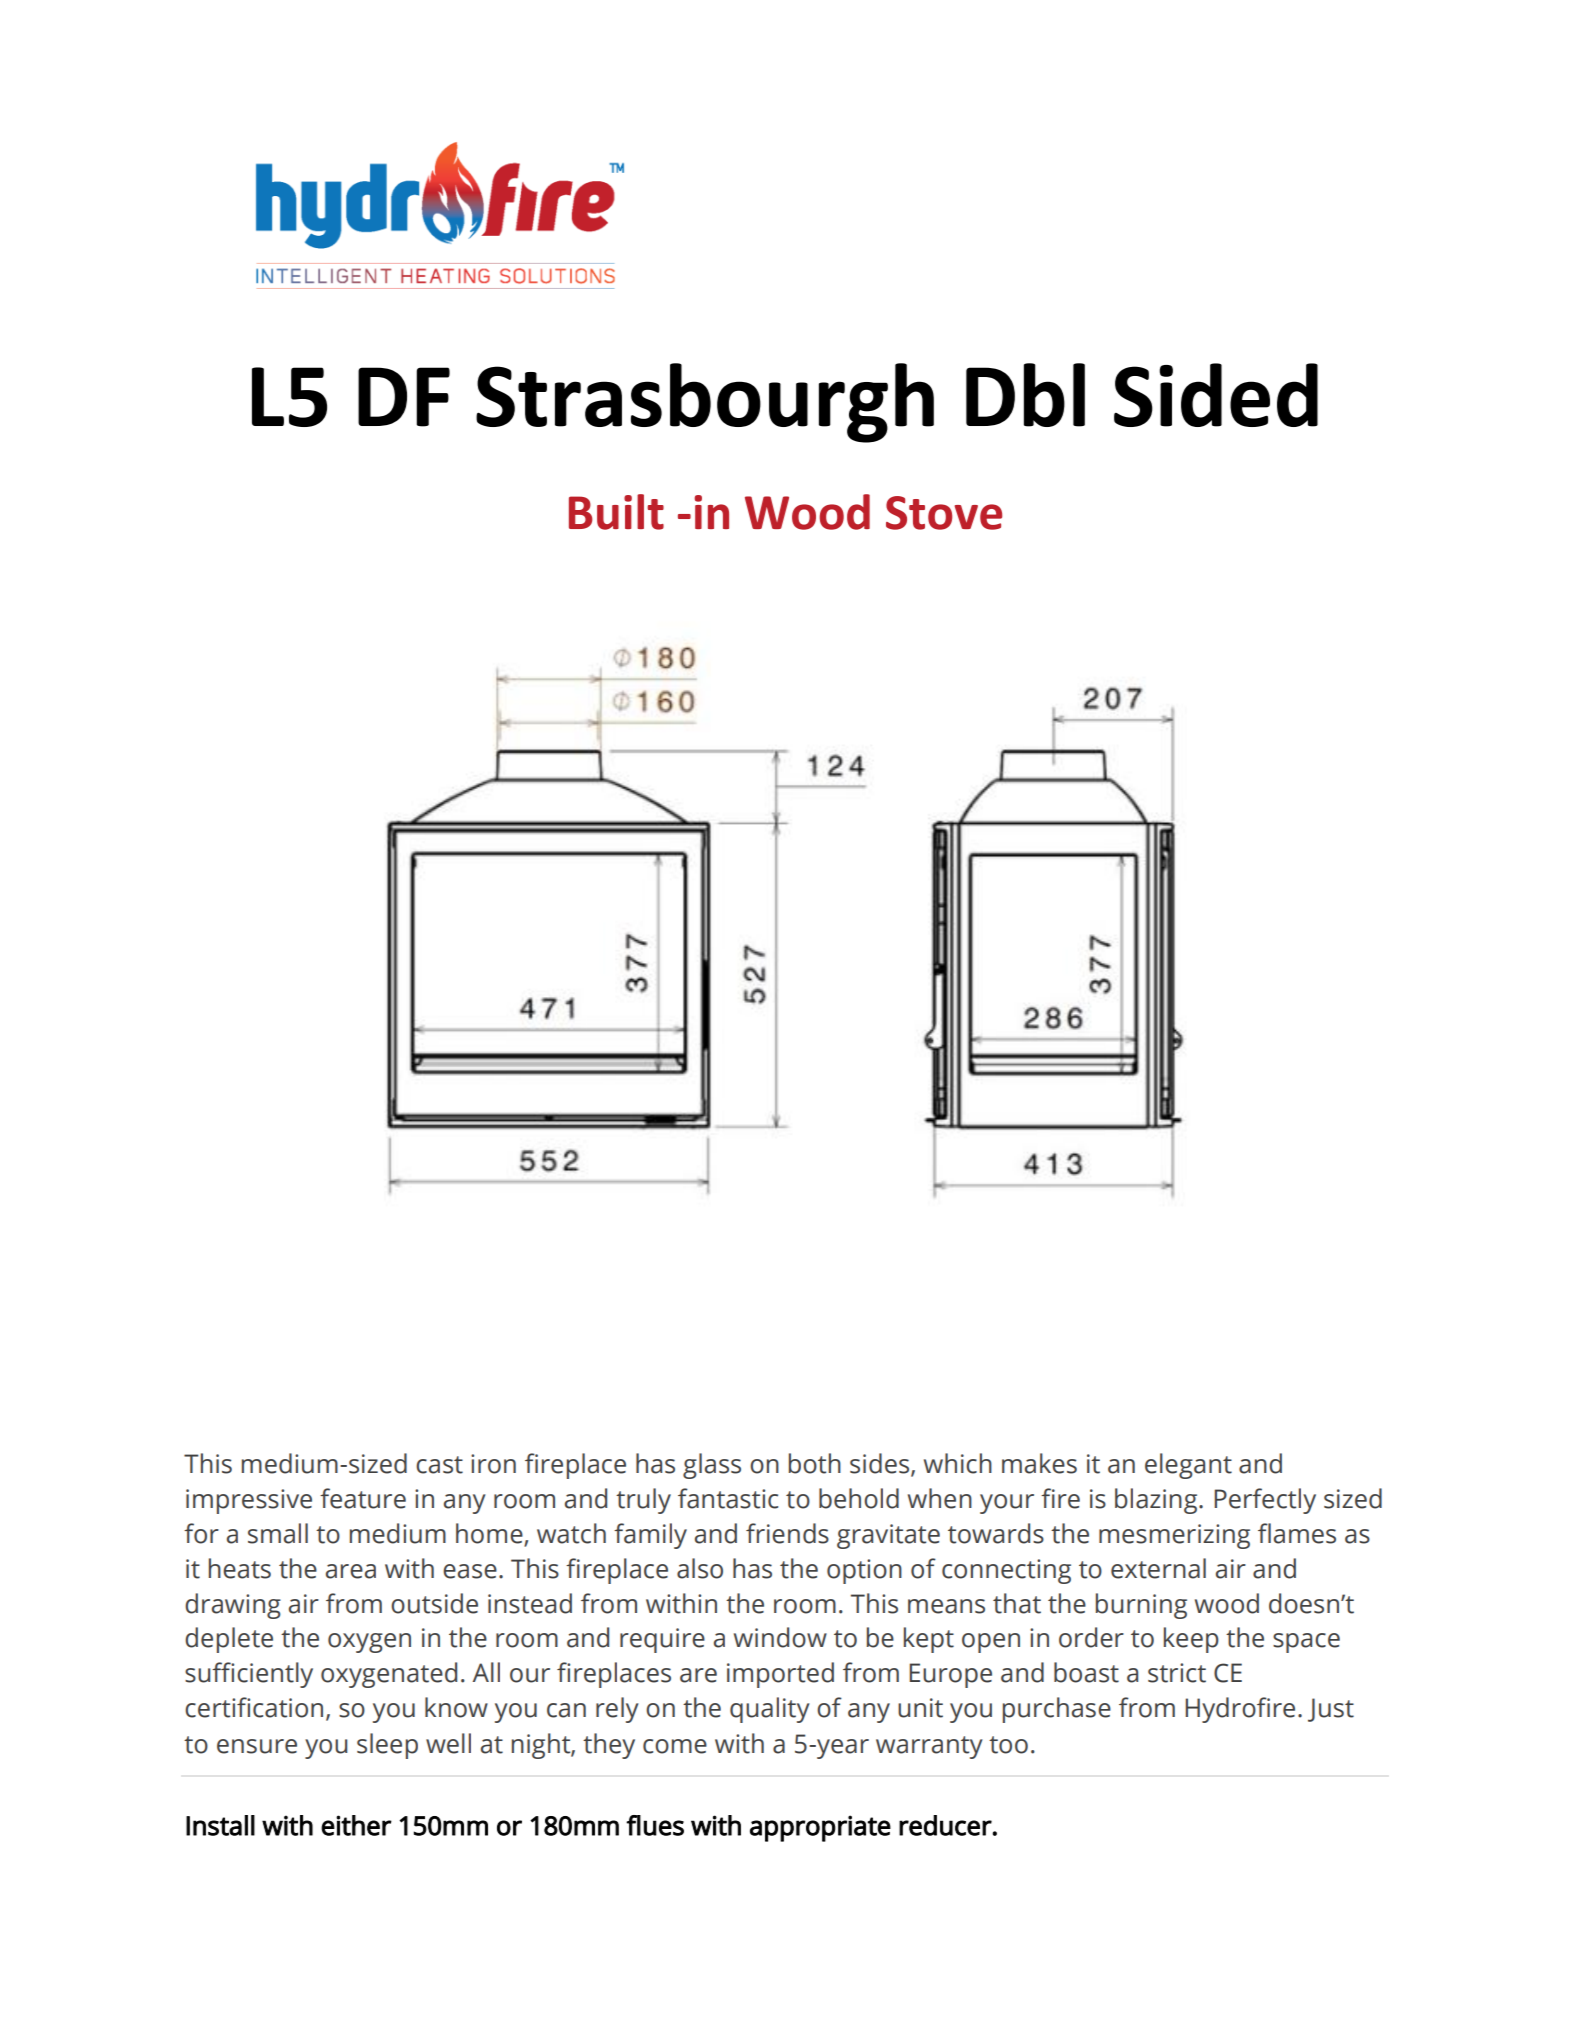  I want to click on Stove, so click(944, 513).
